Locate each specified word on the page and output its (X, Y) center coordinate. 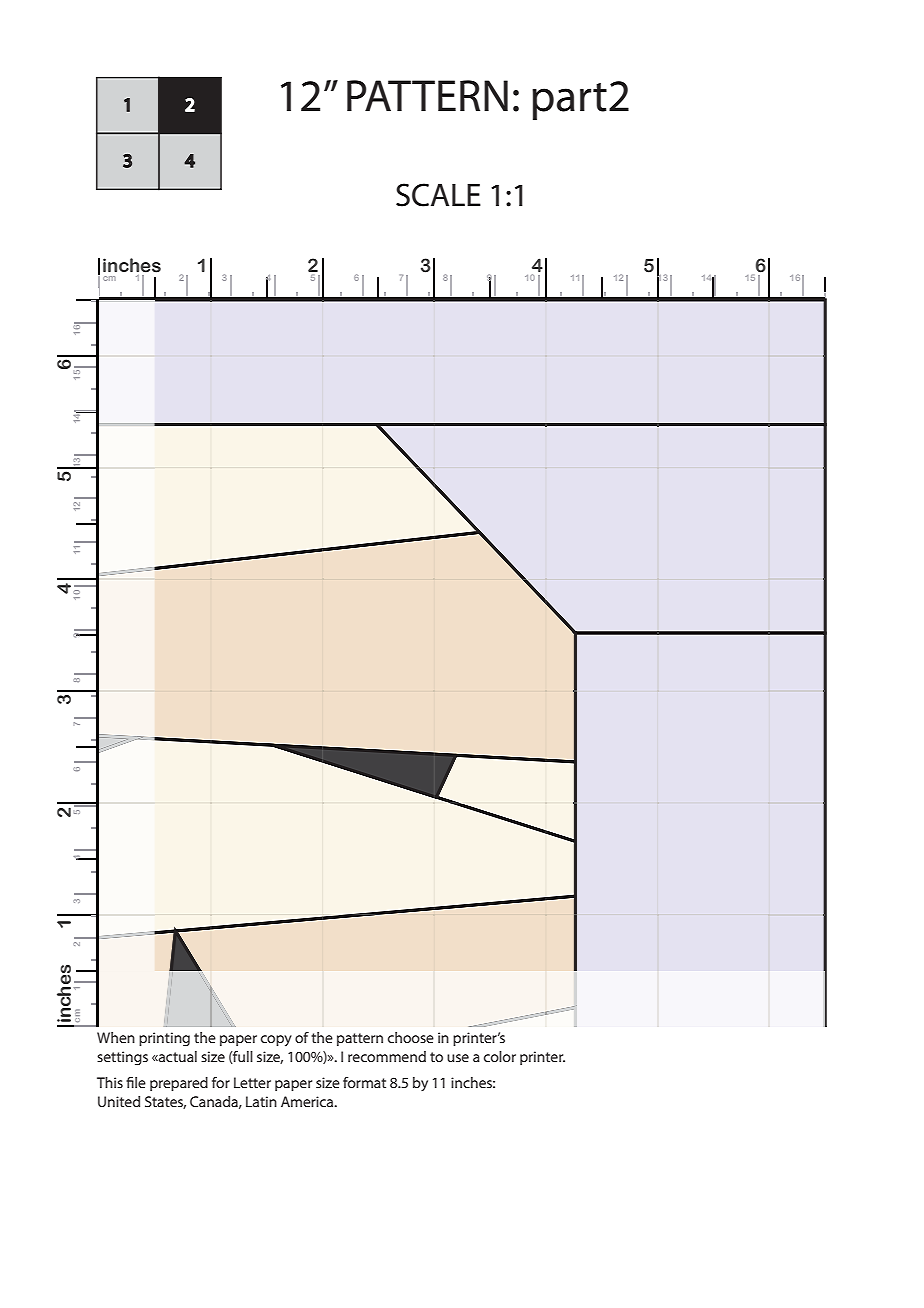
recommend (387, 1056)
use (458, 1058)
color (500, 1056)
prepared (179, 1084)
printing (164, 1039)
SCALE (438, 195)
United (119, 1101)
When (116, 1037)
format (364, 1082)
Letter (252, 1082)
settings (122, 1058)
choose (411, 1037)
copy (276, 1041)
